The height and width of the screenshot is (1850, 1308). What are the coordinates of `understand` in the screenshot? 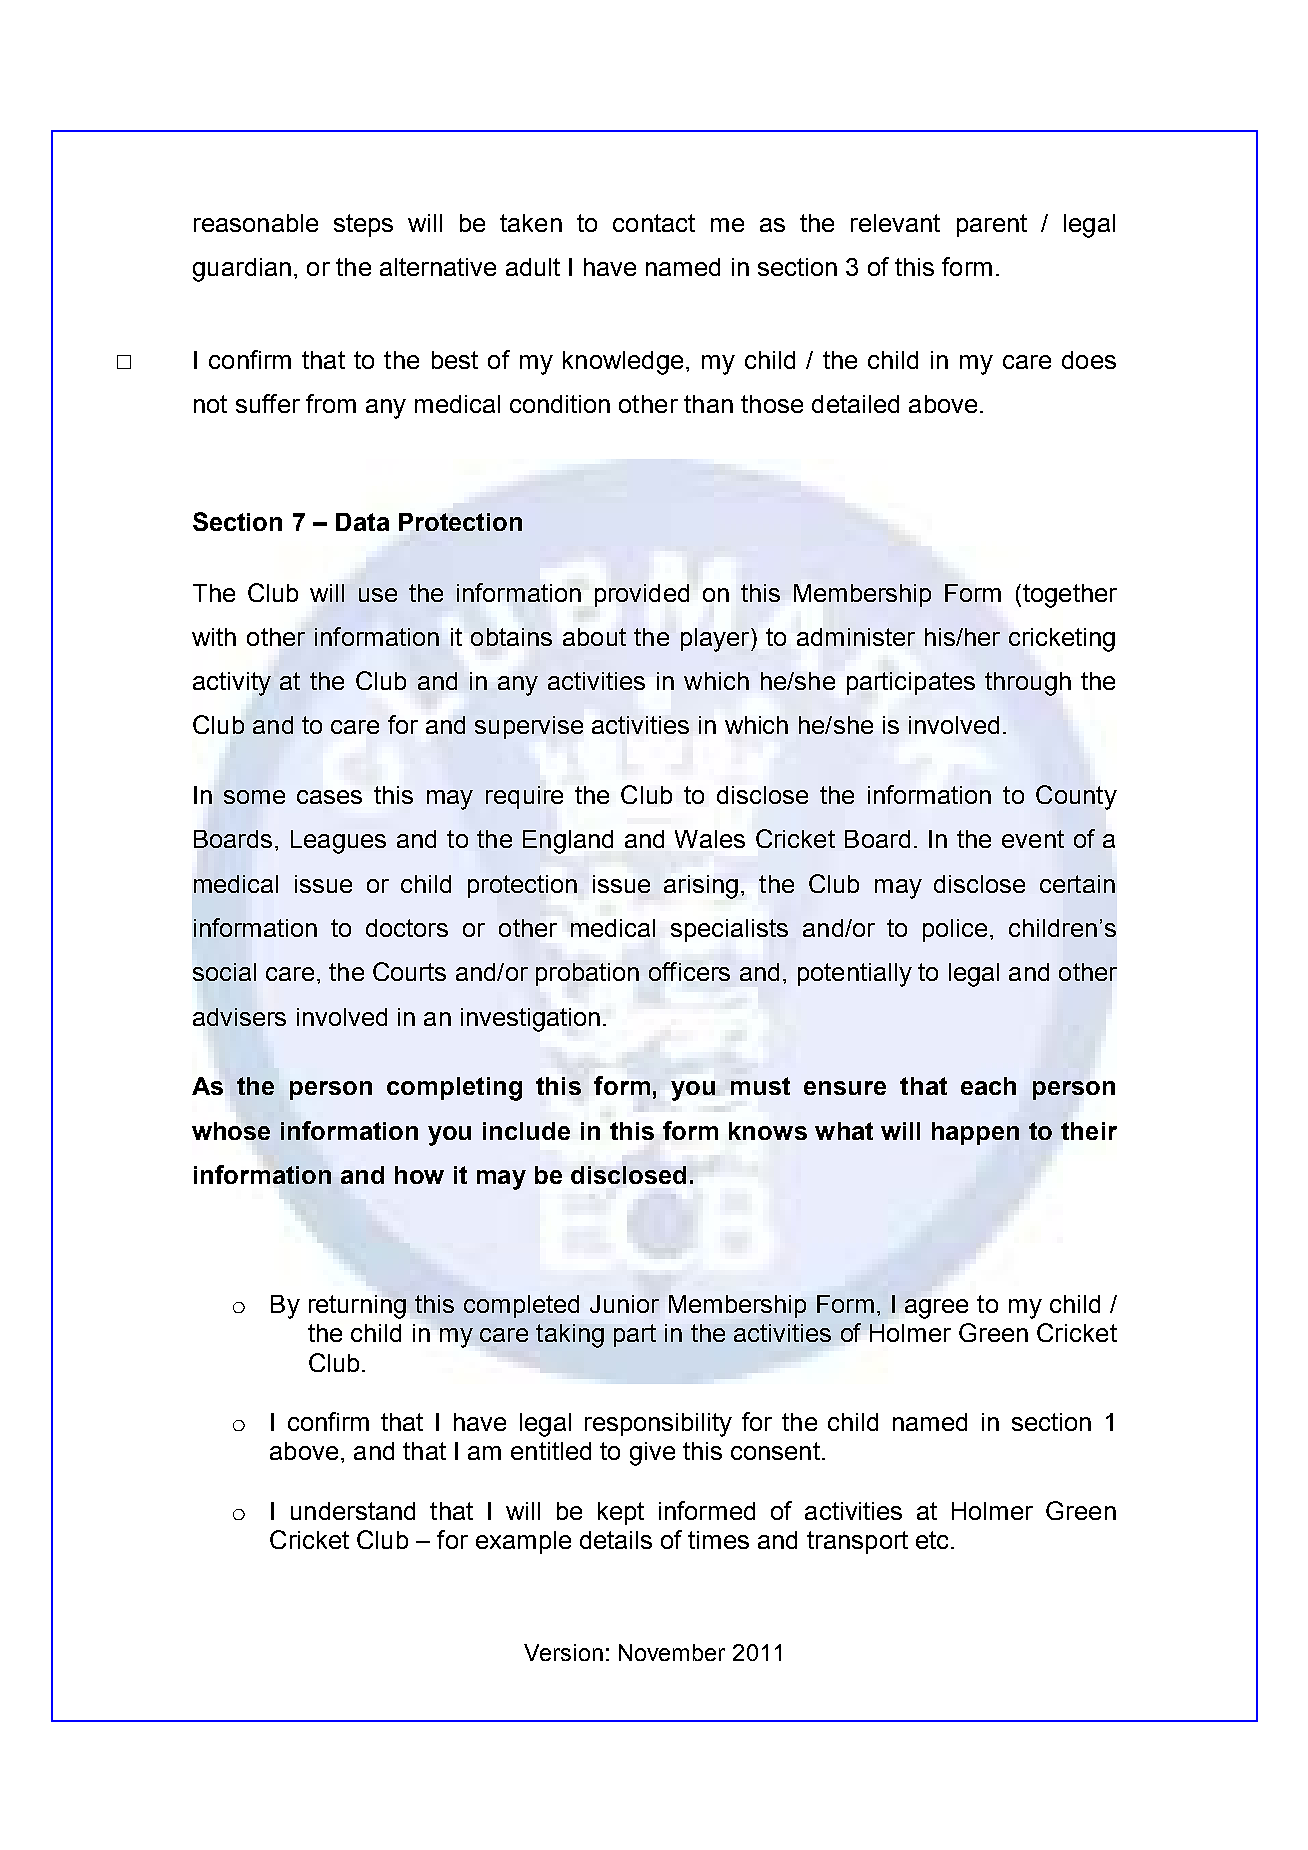 It's located at (353, 1511).
